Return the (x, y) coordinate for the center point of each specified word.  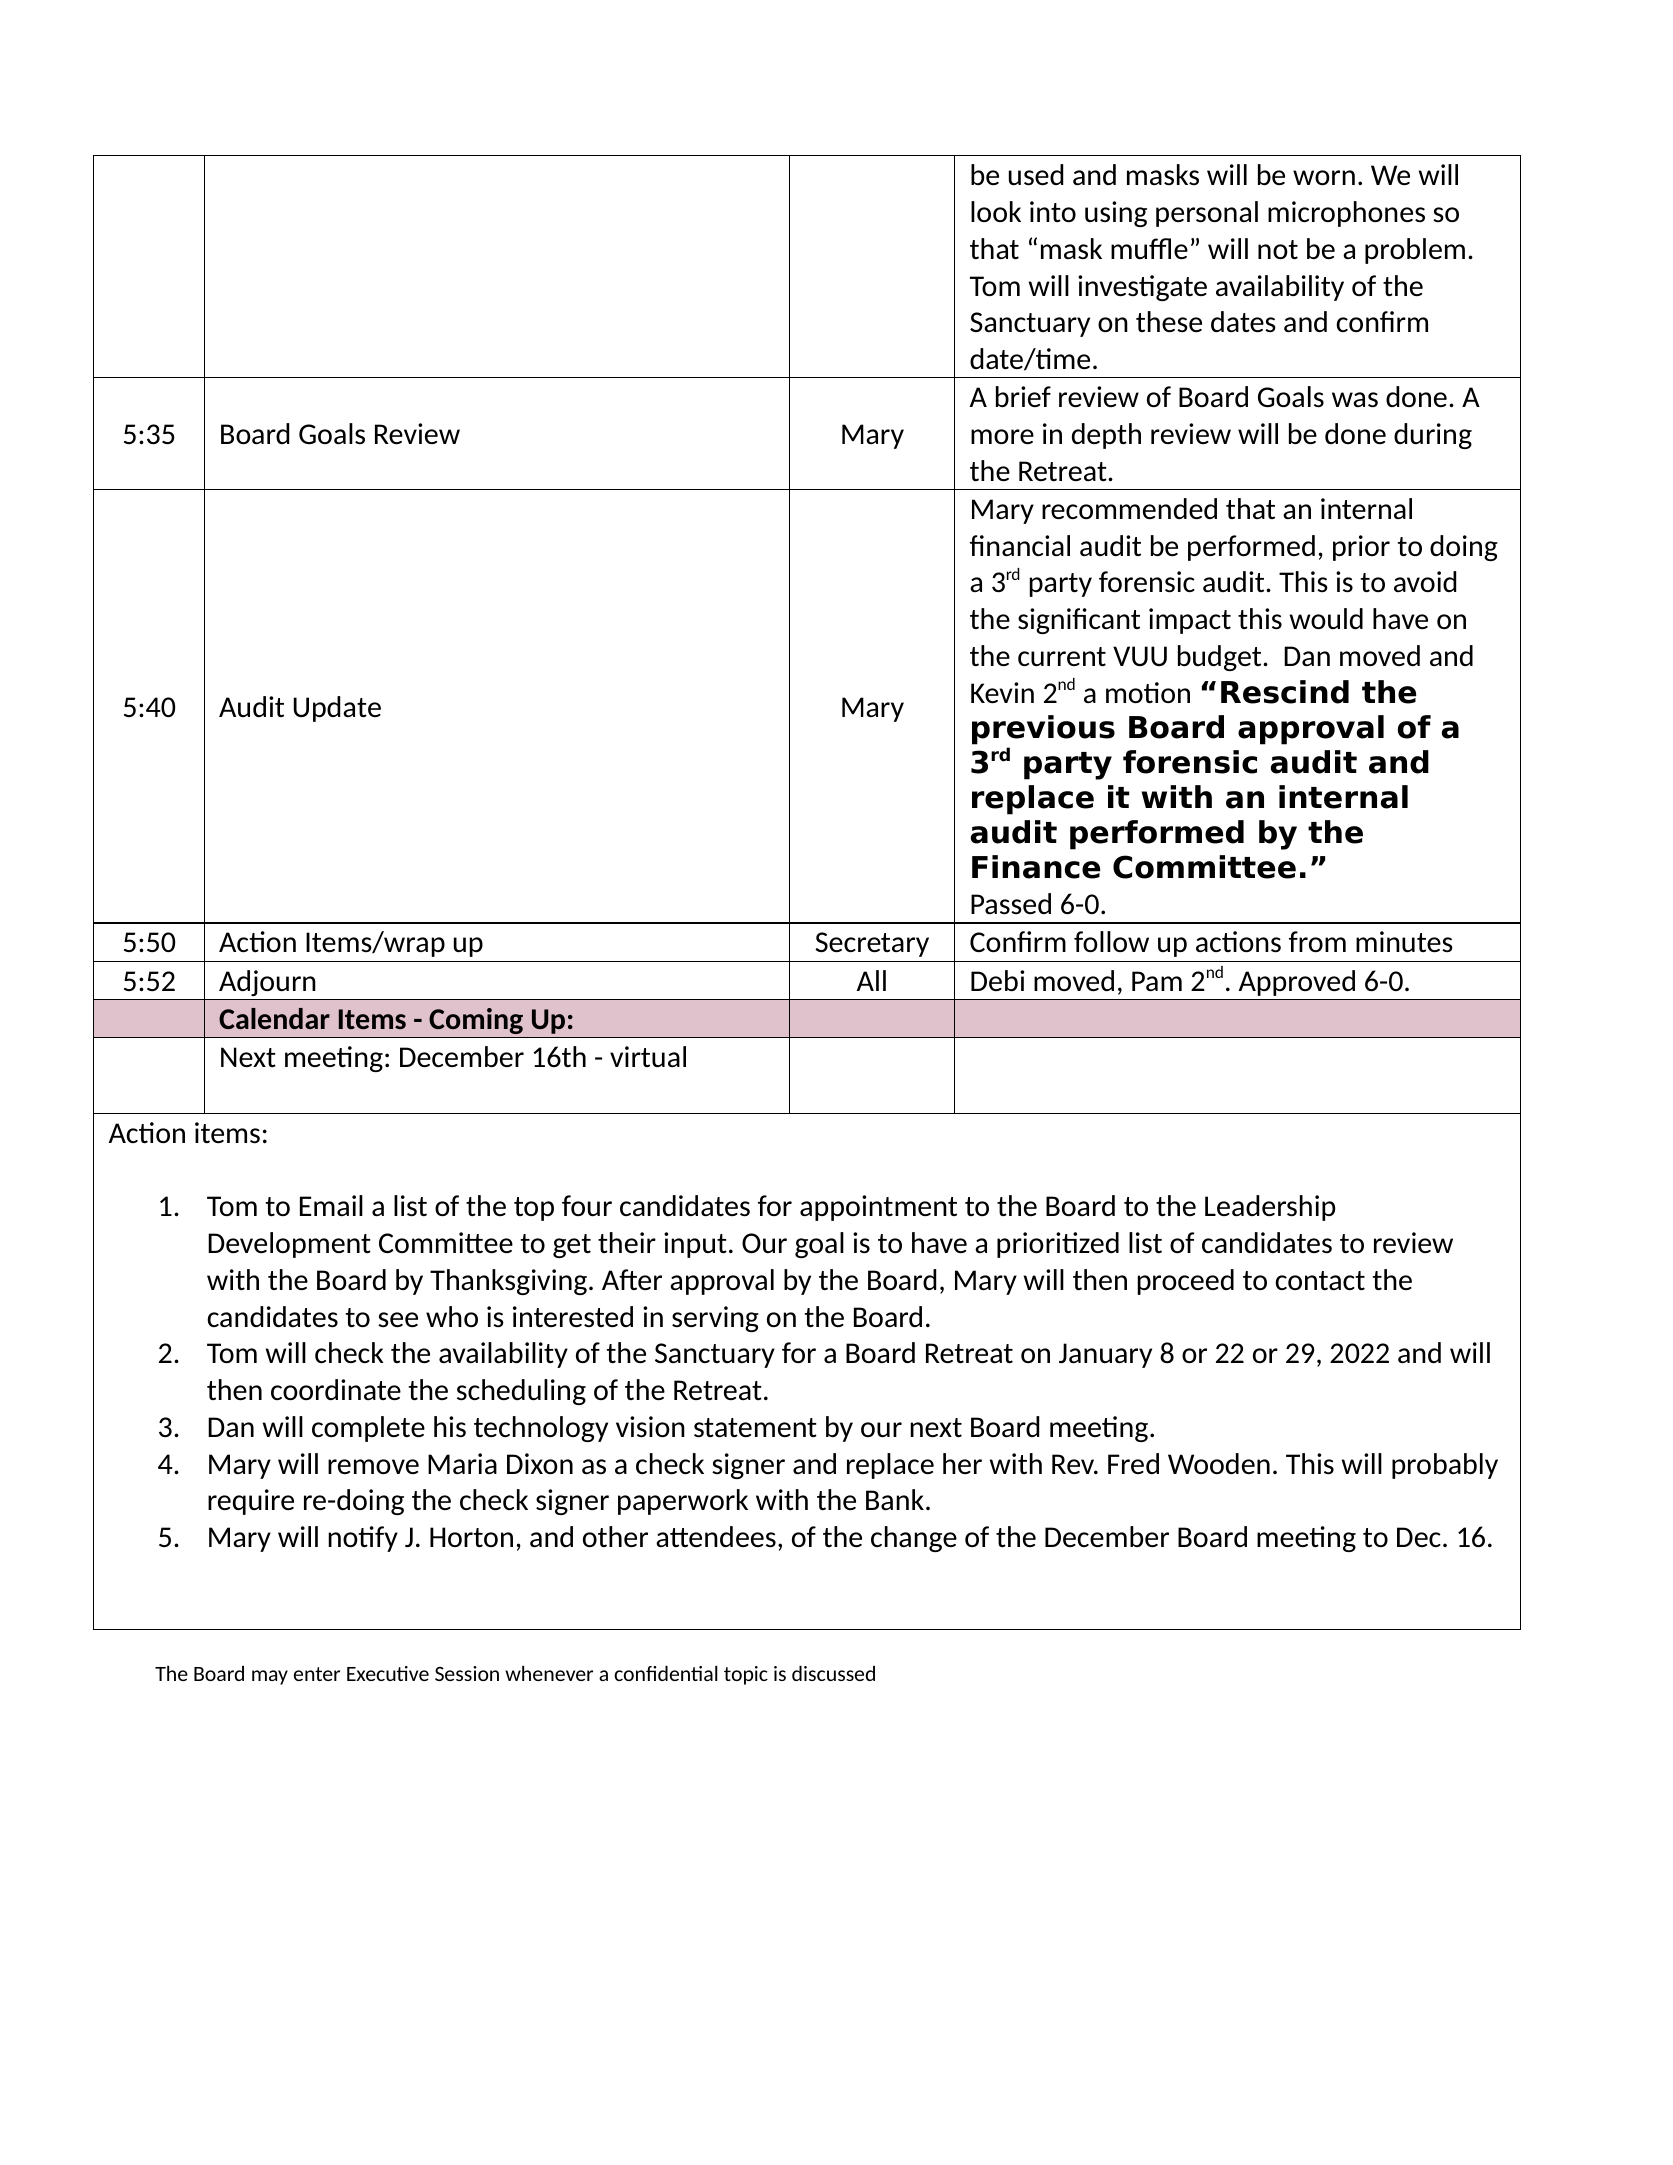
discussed (833, 1673)
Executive (388, 1673)
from (1317, 941)
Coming (476, 1021)
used (1036, 175)
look (996, 211)
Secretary (872, 944)
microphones (1346, 214)
